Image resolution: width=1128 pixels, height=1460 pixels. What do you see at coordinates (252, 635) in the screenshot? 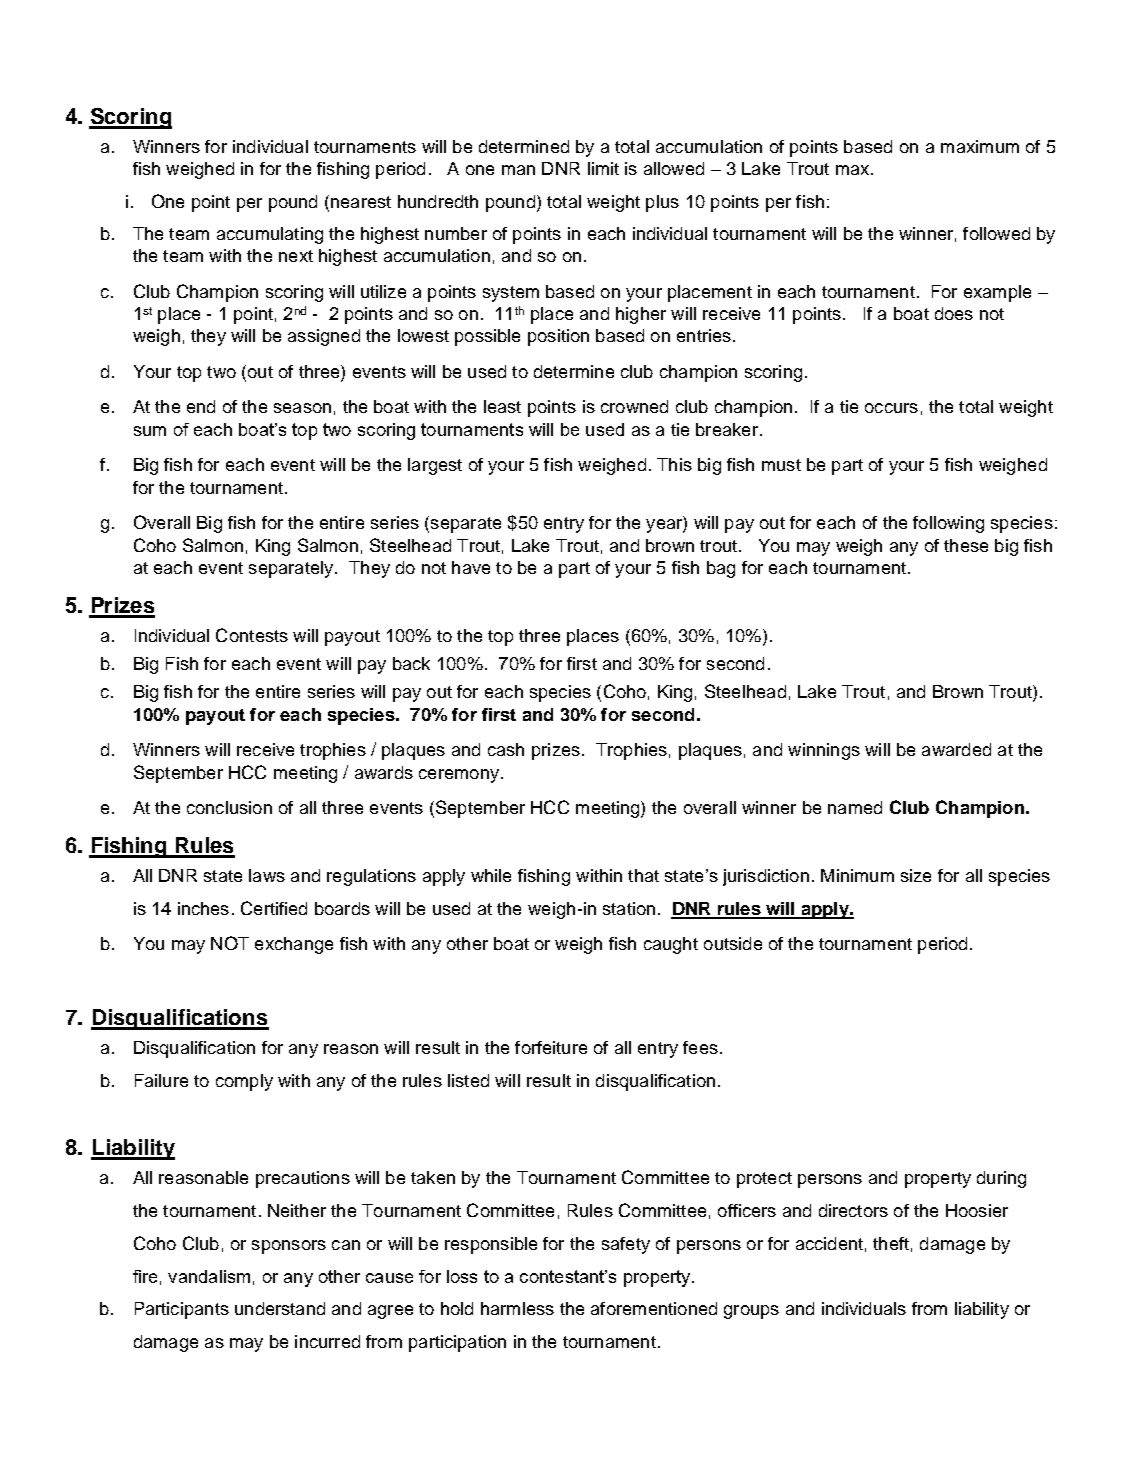
I see `Contests` at bounding box center [252, 635].
